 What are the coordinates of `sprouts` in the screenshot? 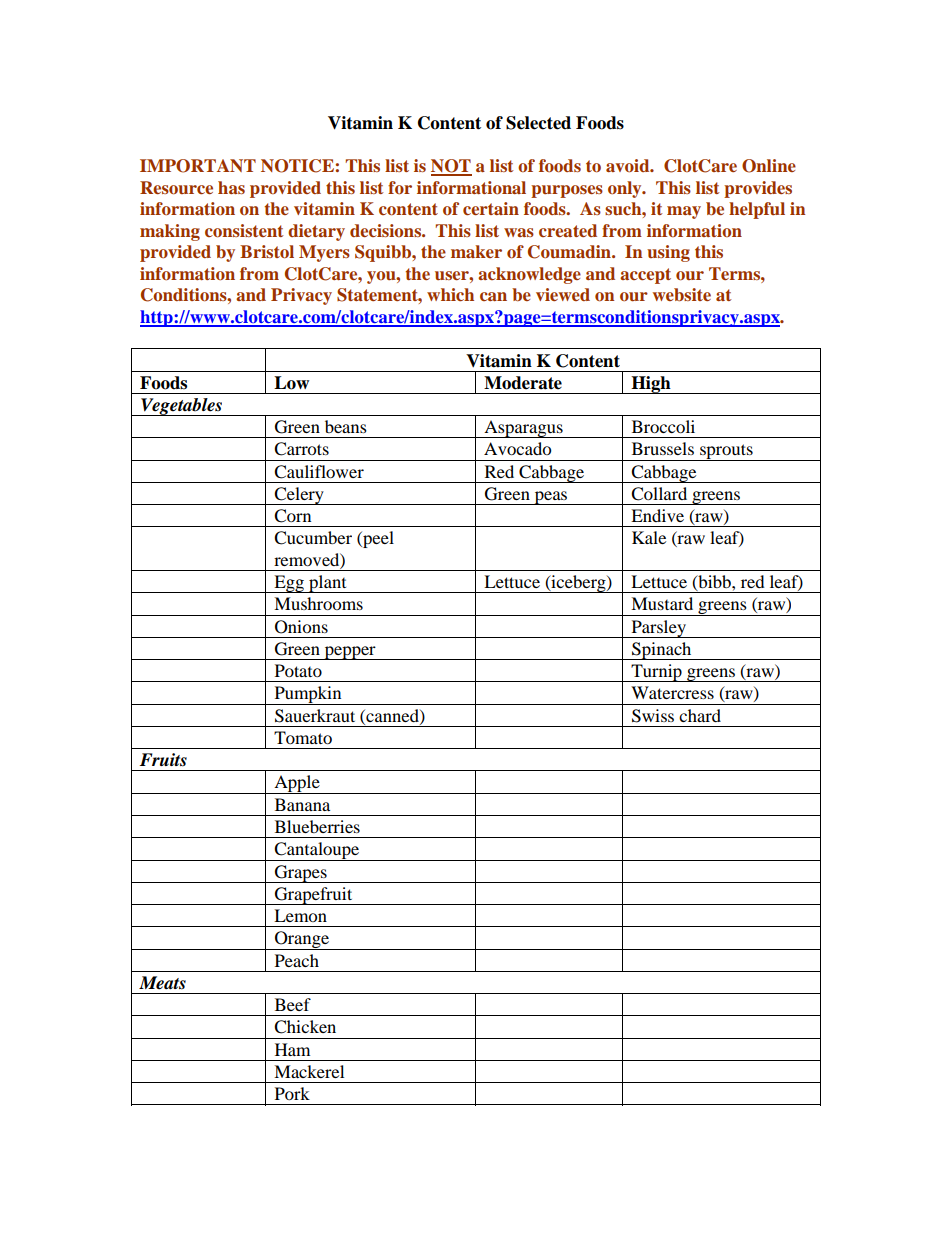 It's located at (726, 452).
